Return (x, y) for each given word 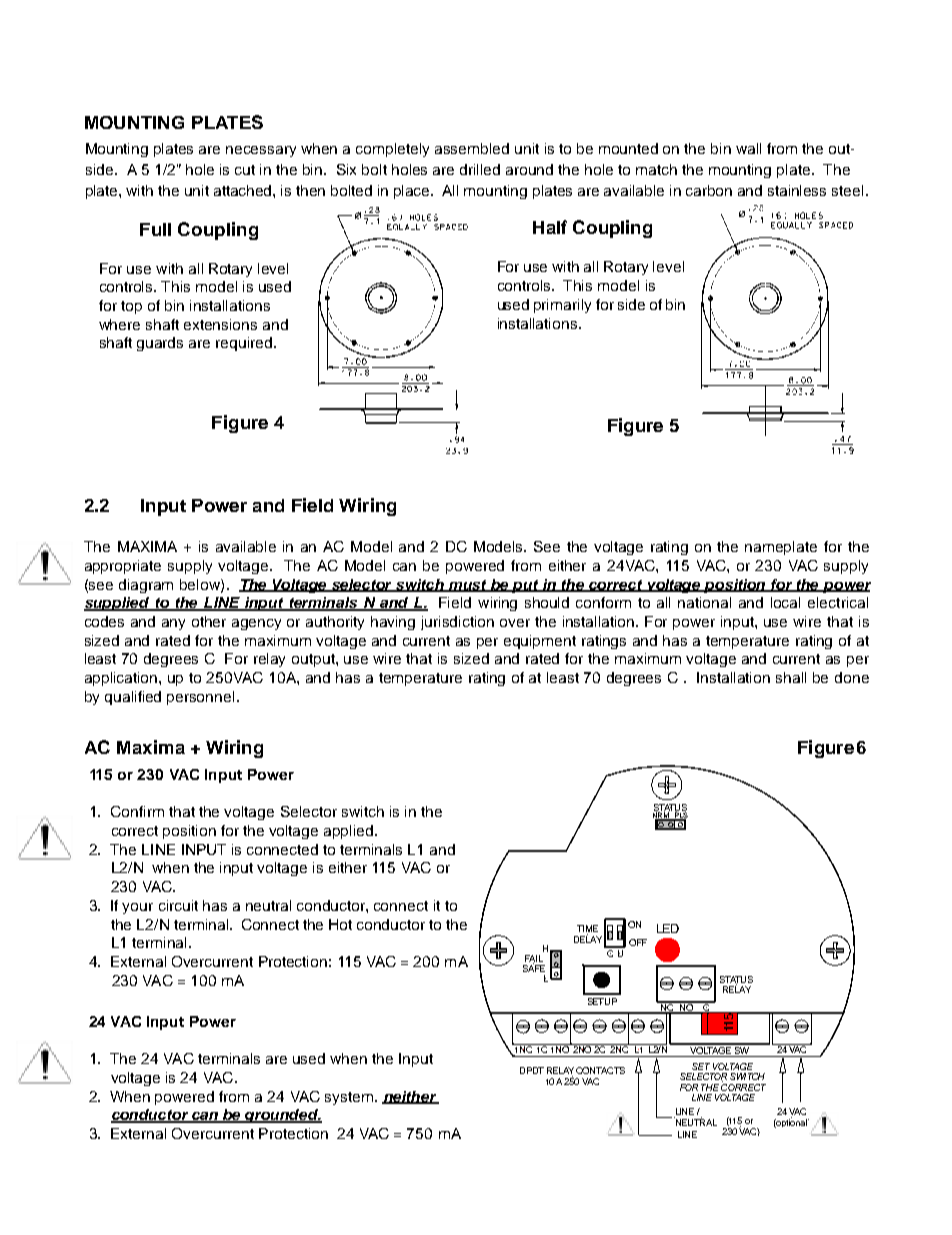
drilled (480, 169)
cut (245, 170)
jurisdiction (457, 623)
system (349, 1098)
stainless (797, 190)
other (209, 621)
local (785, 602)
